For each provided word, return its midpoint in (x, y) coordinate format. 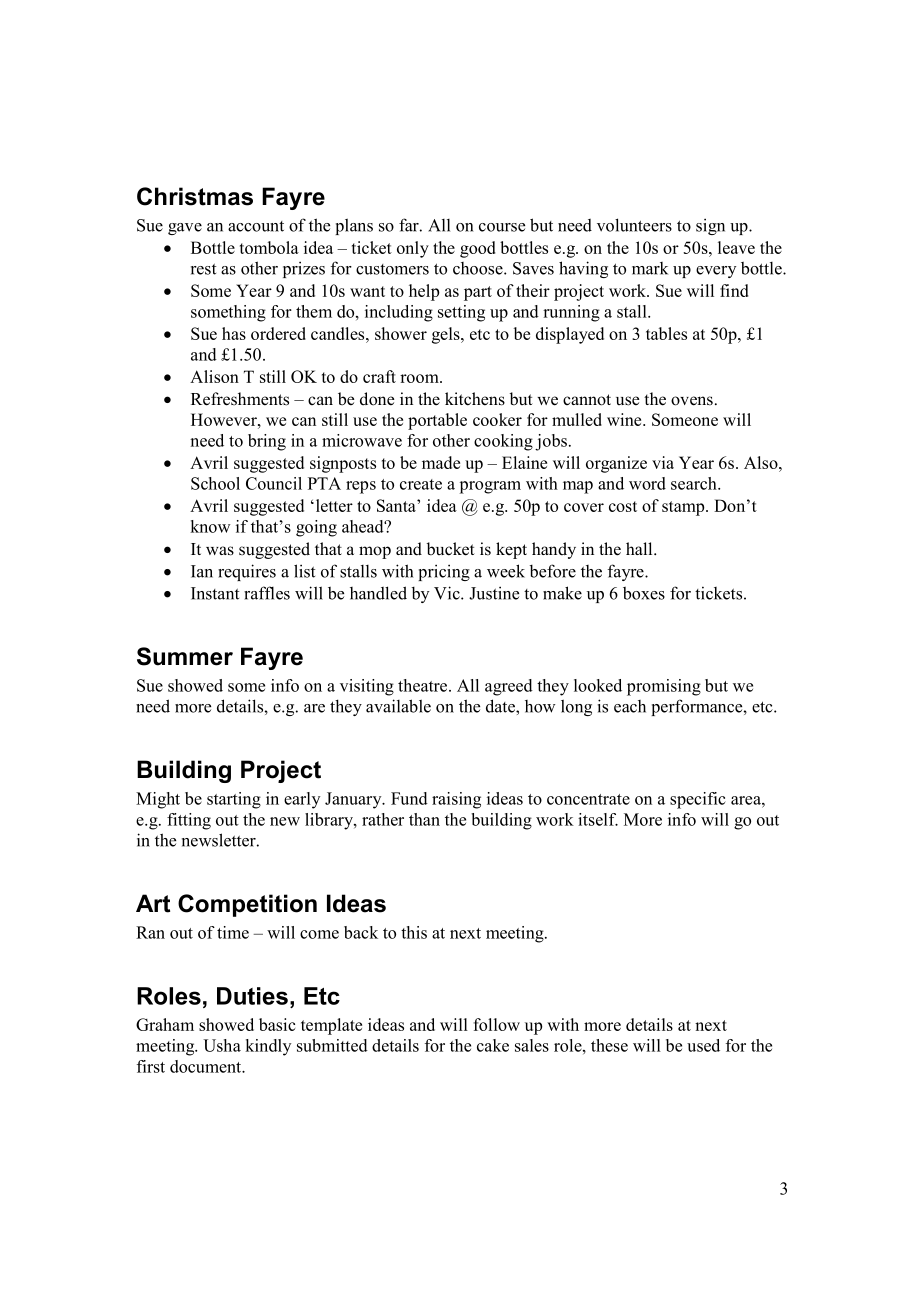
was (220, 551)
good (477, 249)
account (256, 226)
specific (698, 800)
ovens (692, 401)
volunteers (634, 225)
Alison (214, 376)
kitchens (475, 399)
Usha (222, 1045)
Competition (247, 905)
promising (664, 687)
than (424, 819)
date (501, 706)
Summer (185, 656)
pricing (444, 572)
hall (640, 548)
